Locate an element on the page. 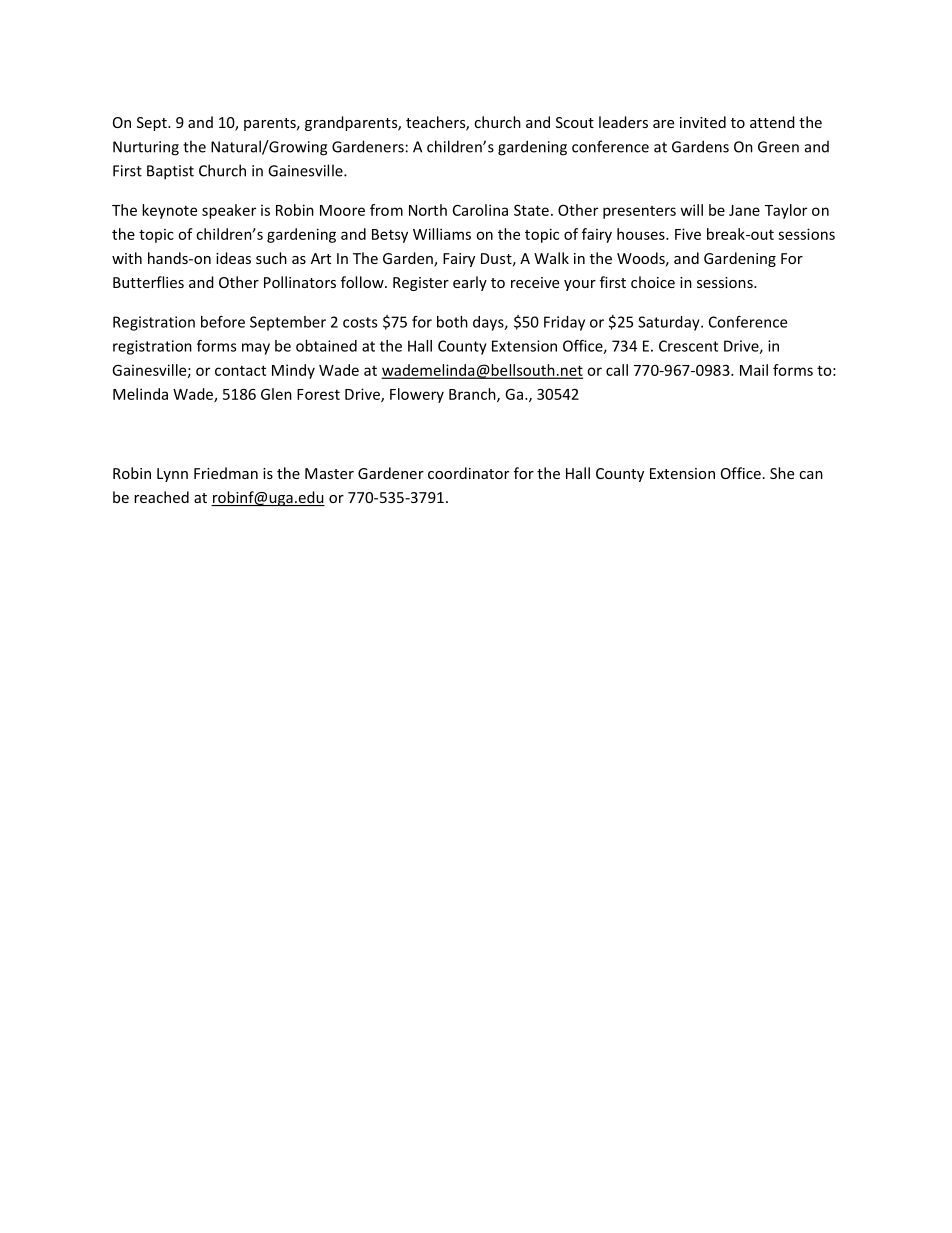  Glen is located at coordinates (276, 394).
